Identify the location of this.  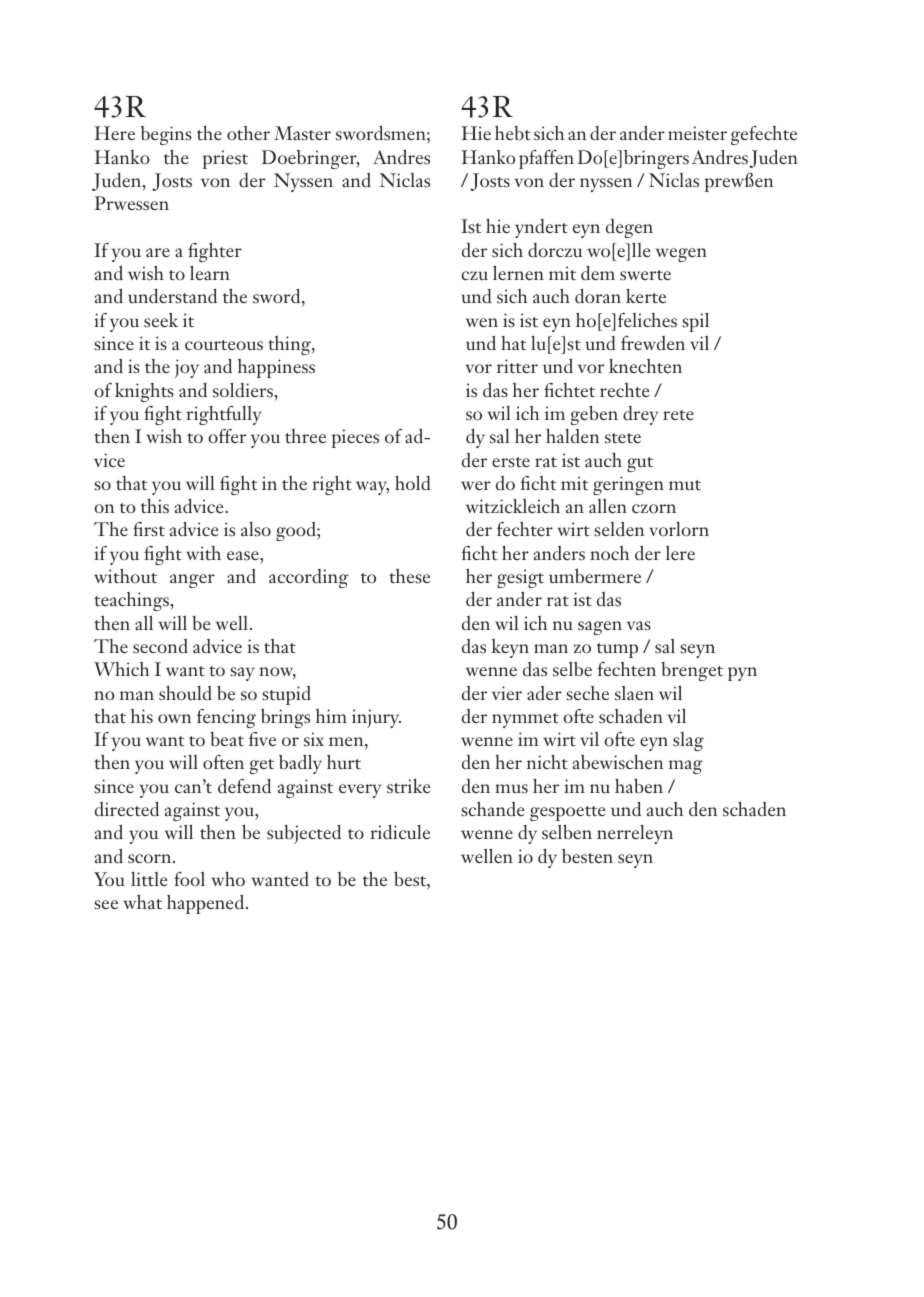
(155, 506).
